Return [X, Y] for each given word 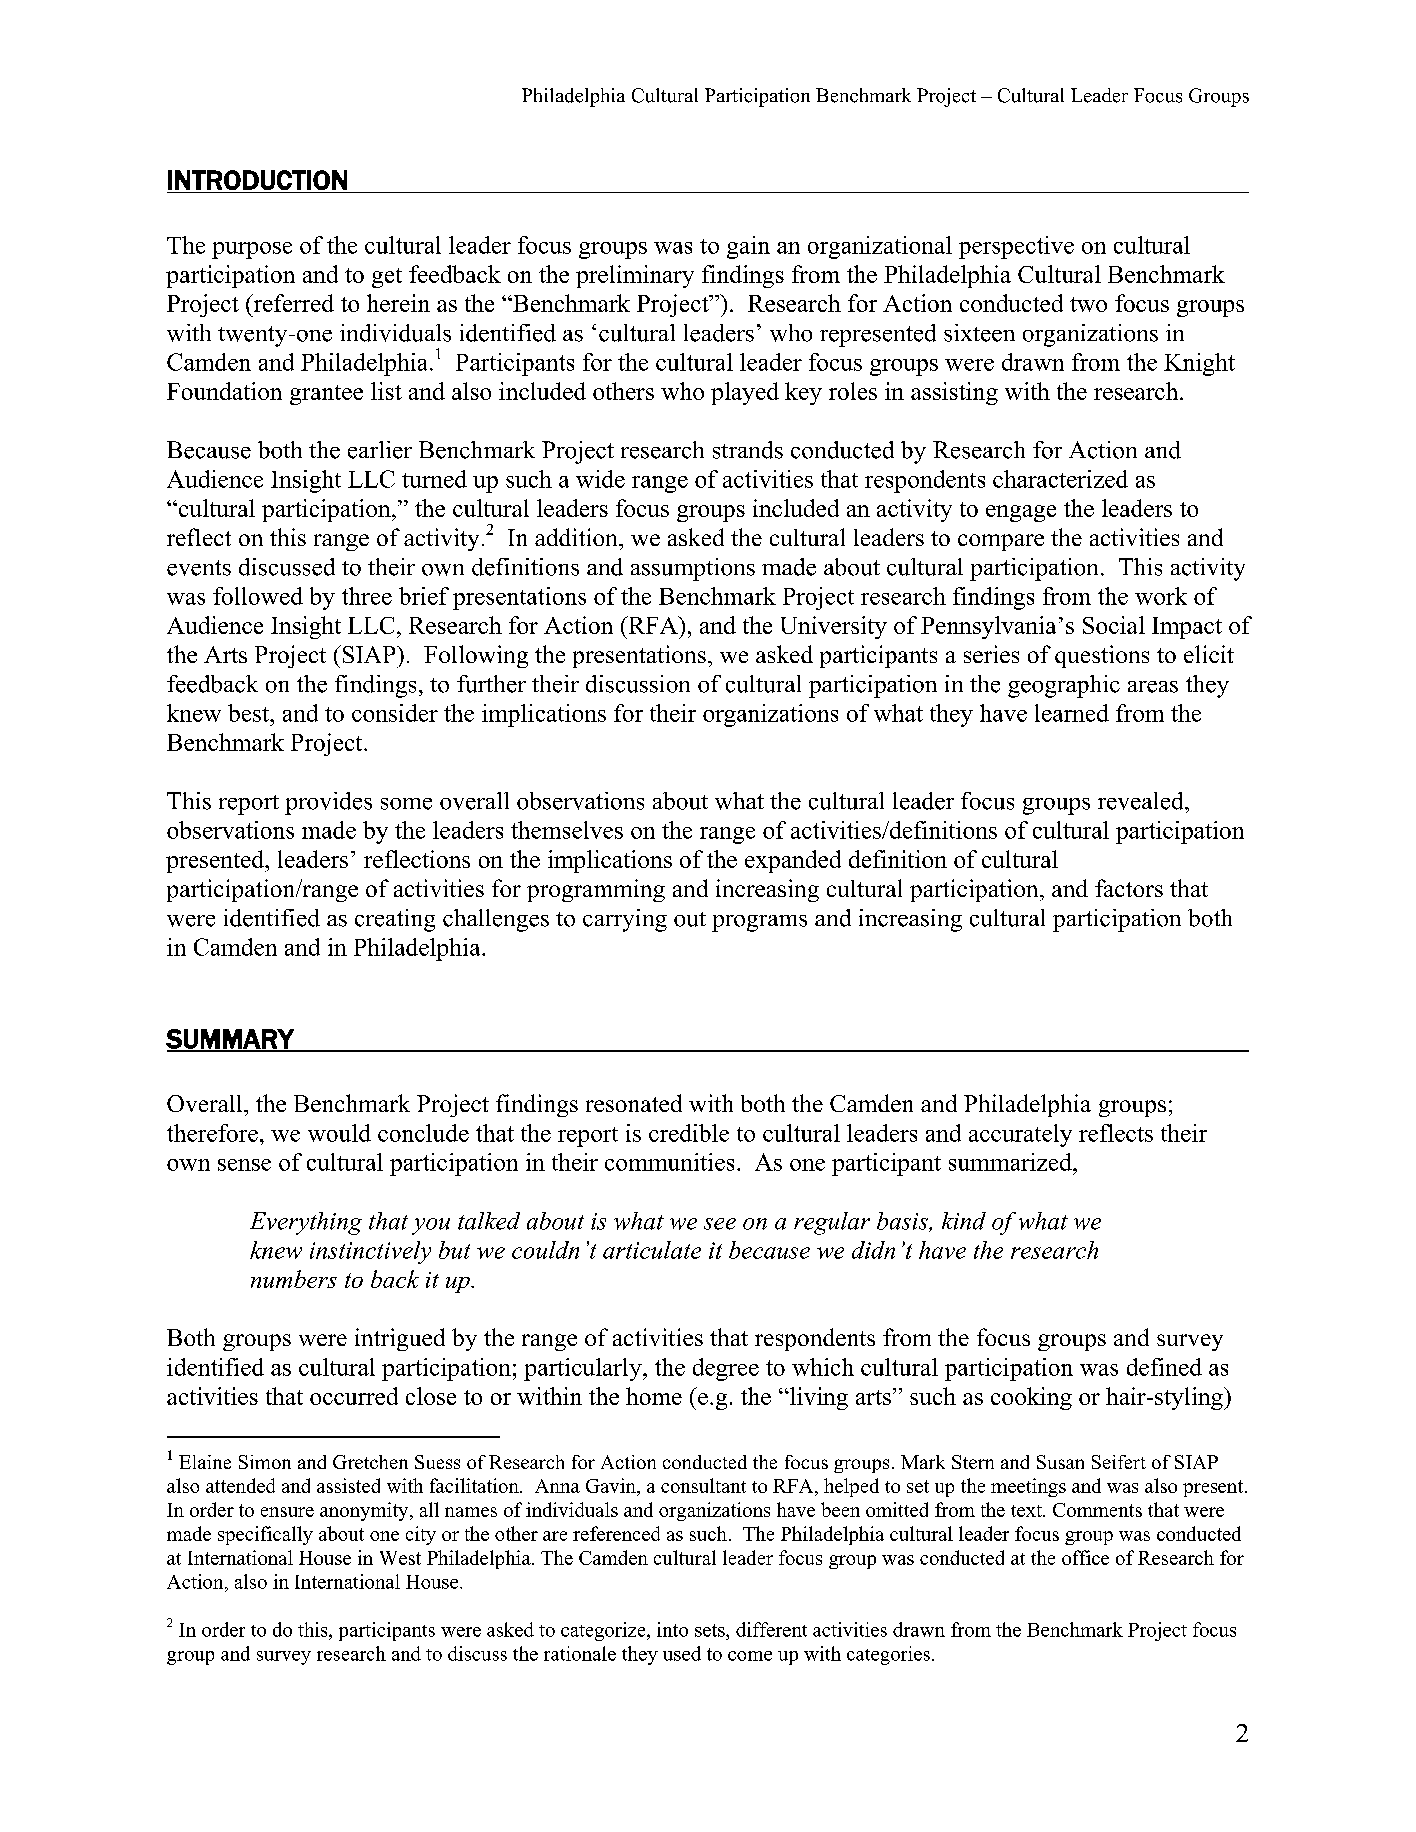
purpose [252, 250]
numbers [294, 1279]
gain [748, 247]
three [367, 596]
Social [1114, 625]
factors [1129, 888]
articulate [652, 1250]
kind [964, 1221]
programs [759, 923]
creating [395, 920]
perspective [1016, 247]
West [400, 1558]
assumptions [693, 569]
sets [711, 1630]
